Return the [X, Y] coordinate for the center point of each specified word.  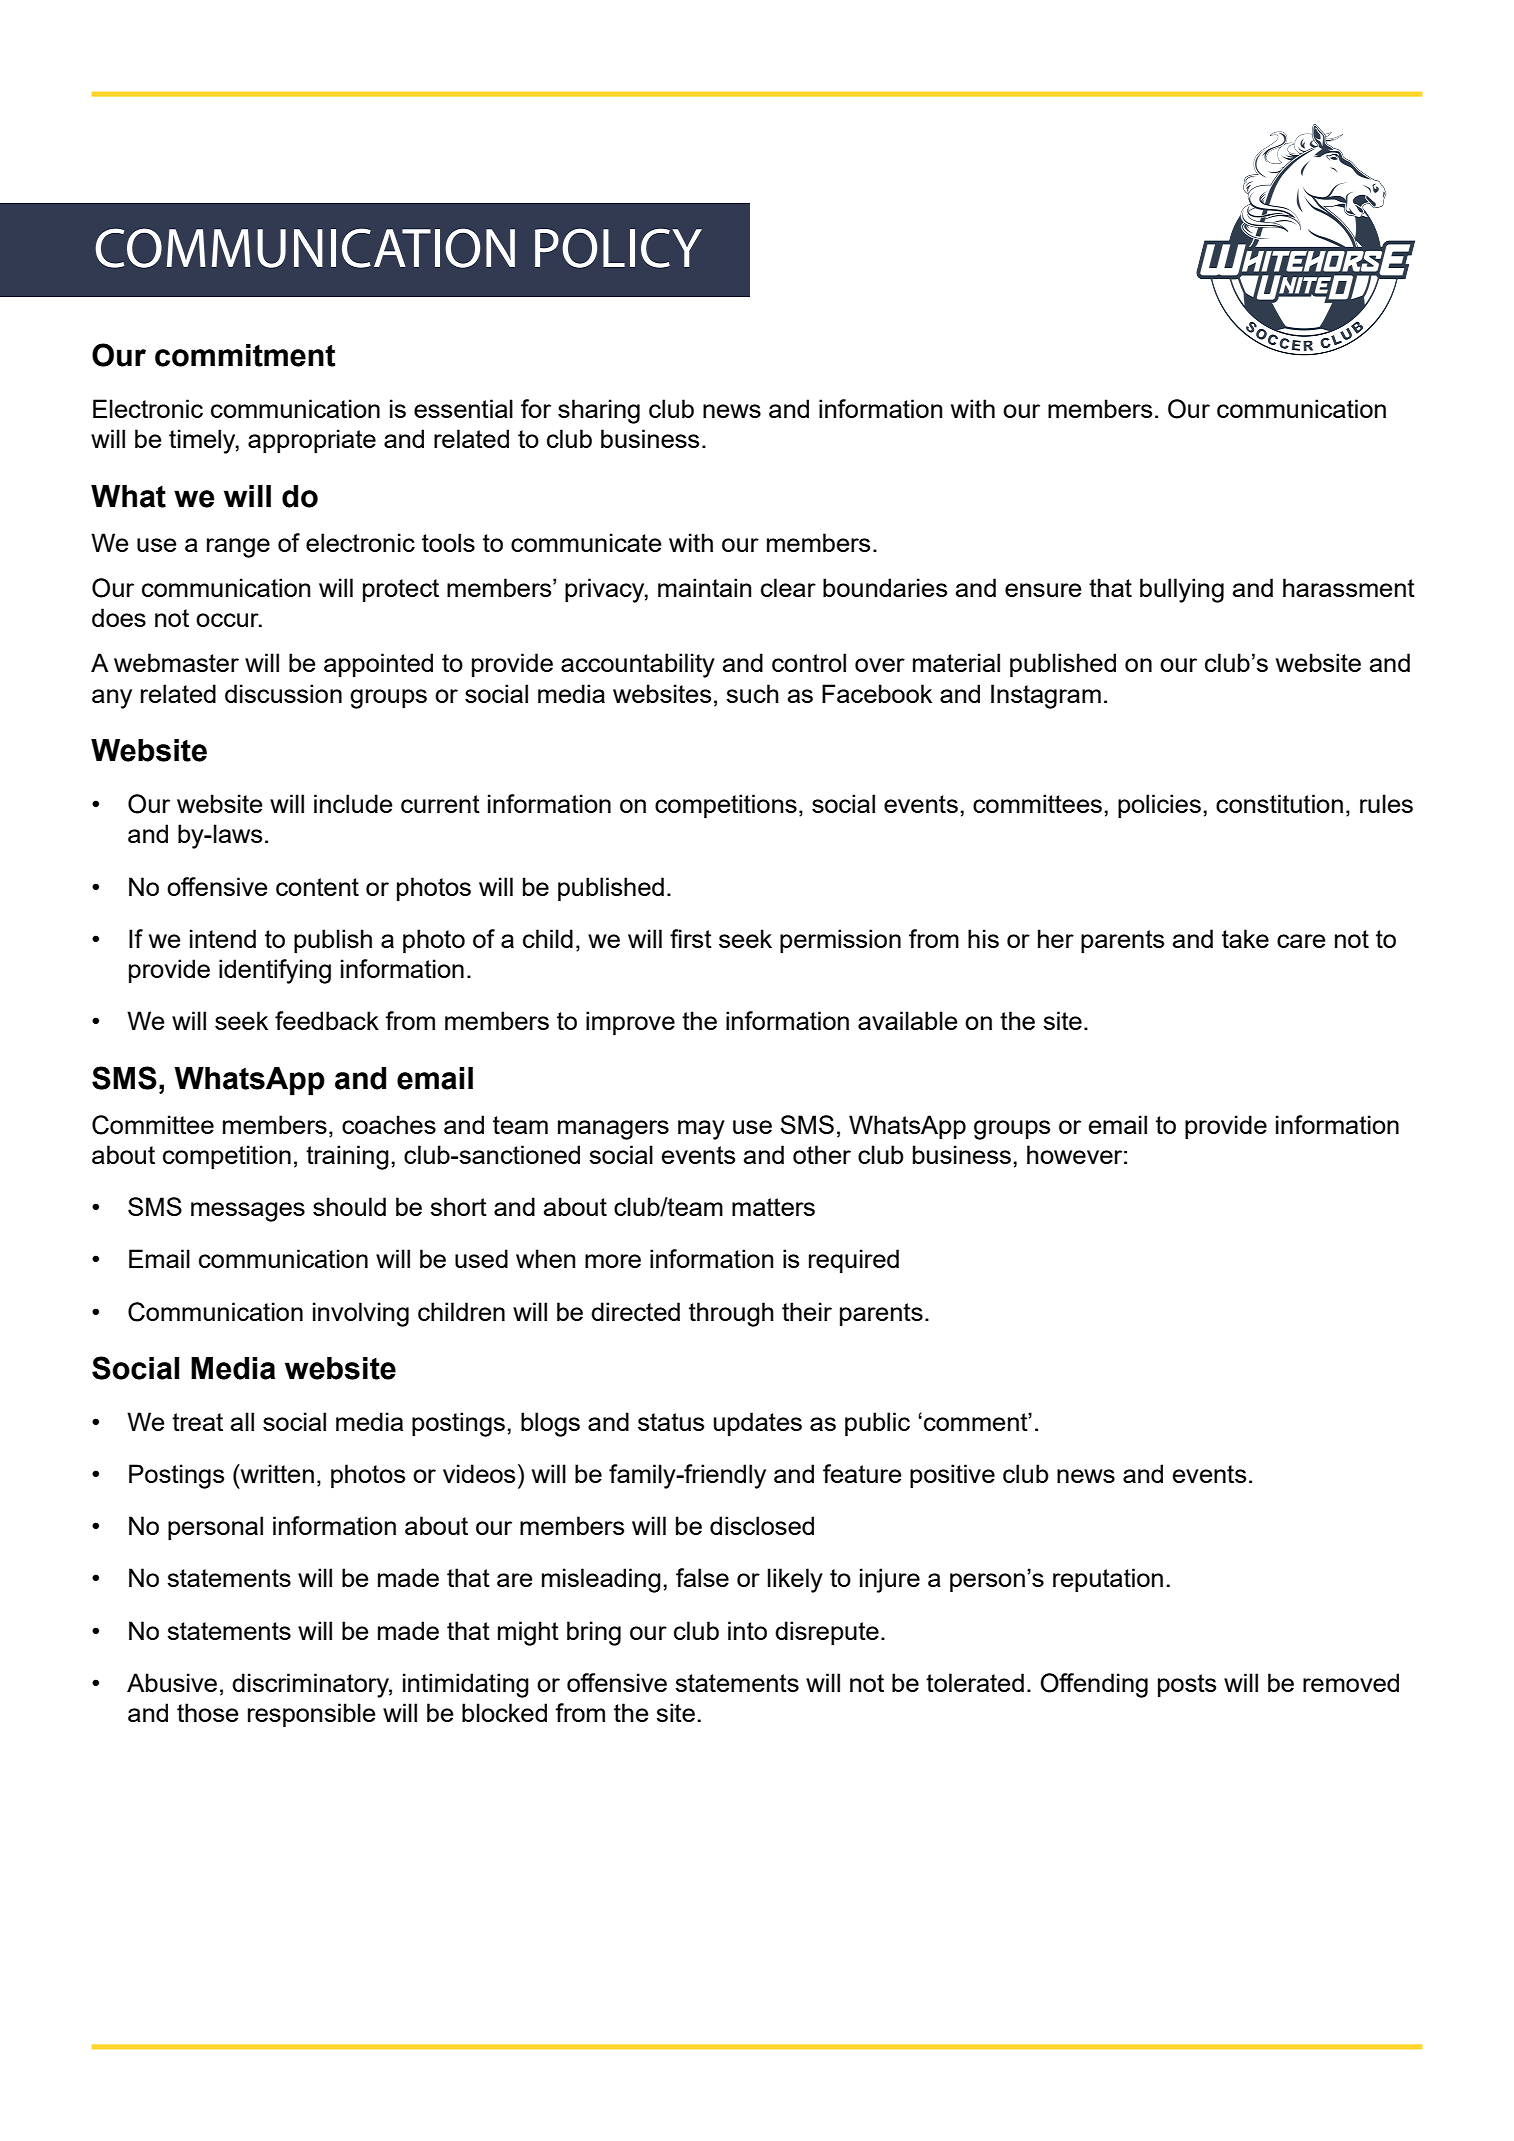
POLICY [618, 248]
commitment [245, 355]
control [809, 662]
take [1245, 938]
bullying [1182, 590]
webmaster [176, 662]
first [691, 938]
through [731, 1314]
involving [361, 1314]
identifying [275, 971]
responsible [312, 1715]
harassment [1349, 587]
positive [952, 1476]
